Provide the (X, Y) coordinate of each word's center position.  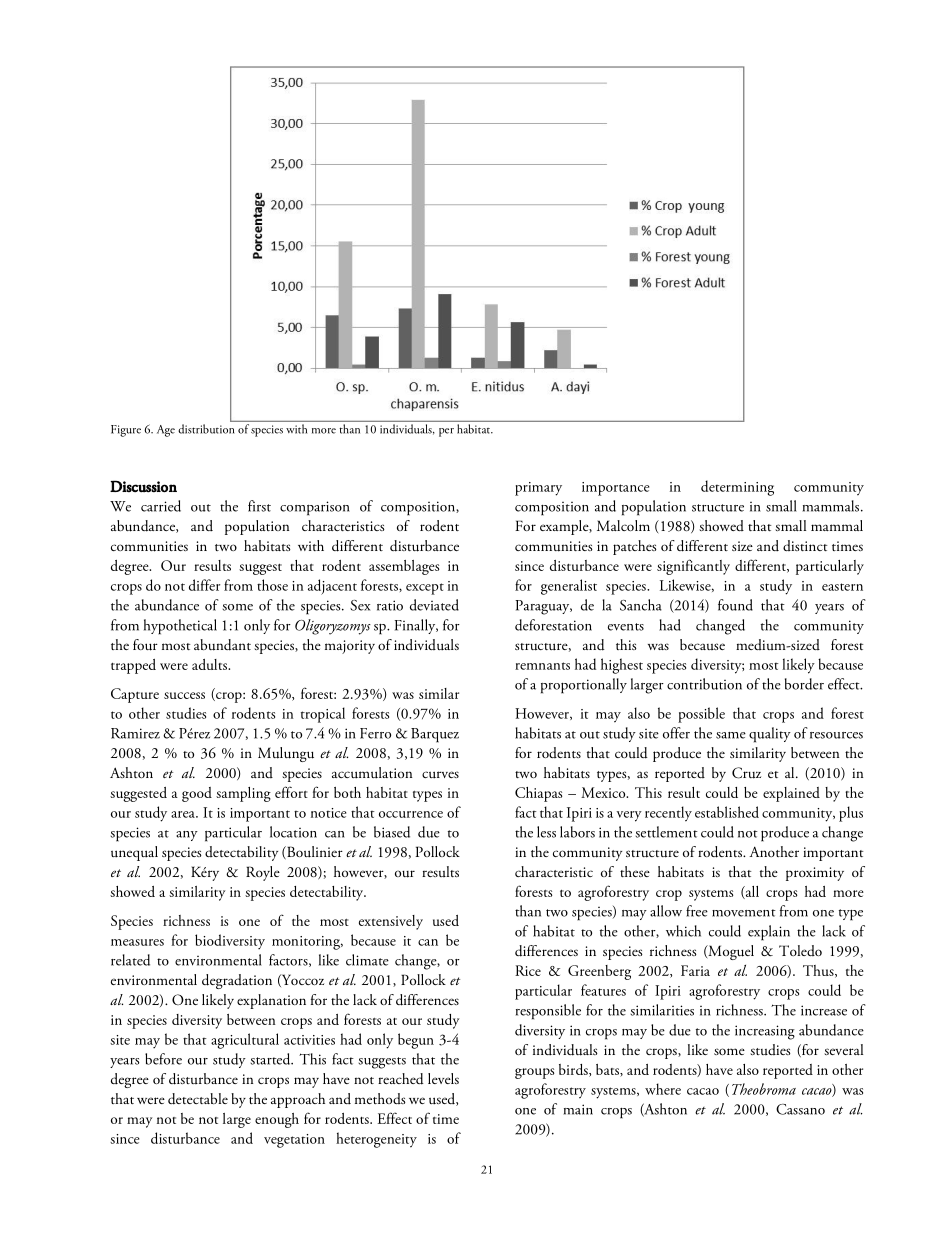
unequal (134, 853)
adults (210, 664)
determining (737, 488)
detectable (198, 1099)
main (578, 1109)
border (804, 684)
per (446, 432)
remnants (542, 666)
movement (744, 913)
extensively (391, 922)
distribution (206, 429)
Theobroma (764, 1089)
